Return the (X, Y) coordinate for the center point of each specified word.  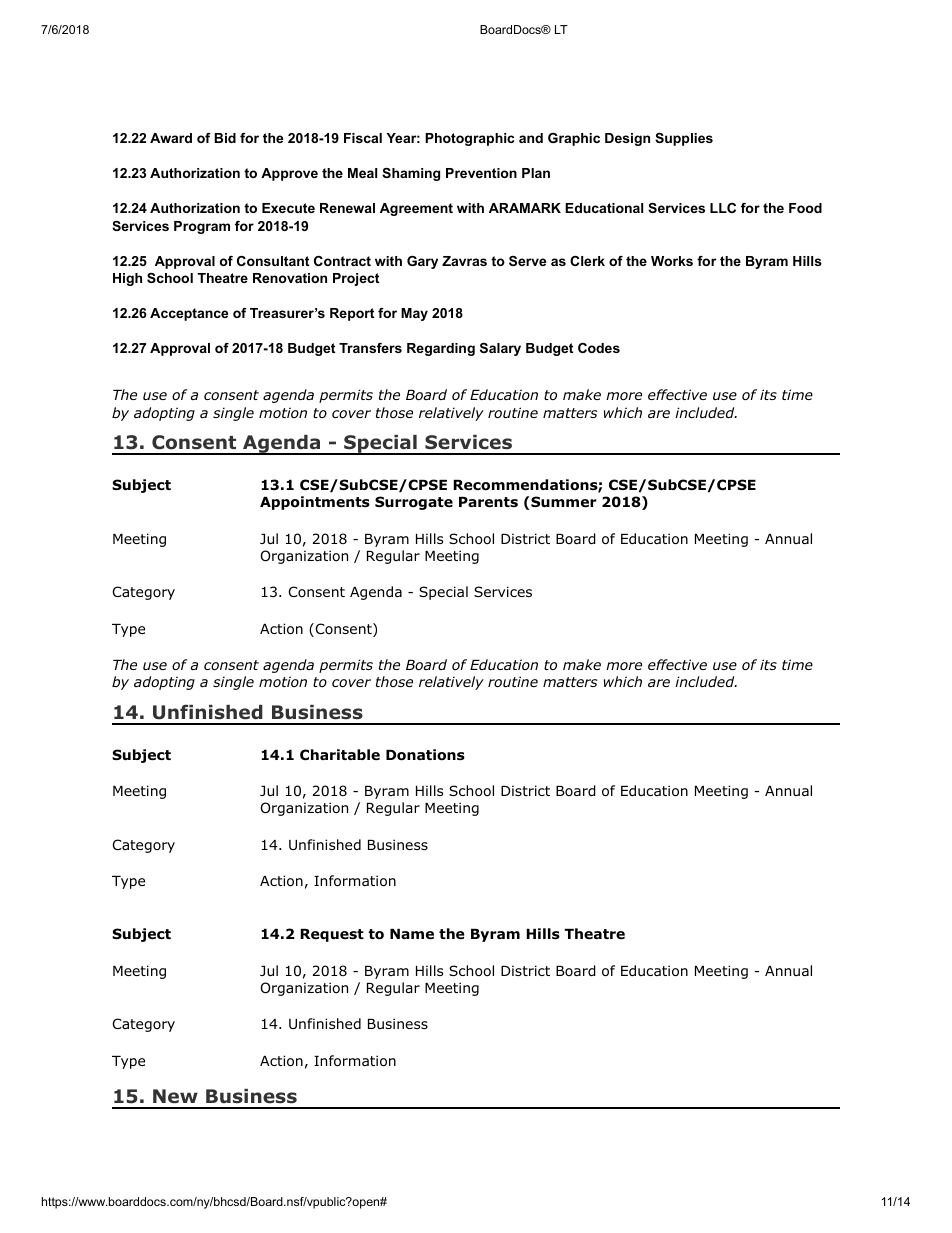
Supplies (684, 139)
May (414, 314)
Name (412, 934)
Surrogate (414, 503)
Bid (225, 138)
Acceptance (189, 314)
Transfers (370, 348)
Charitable (340, 755)
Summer (563, 503)
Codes (599, 348)
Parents (488, 502)
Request (332, 935)
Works (672, 261)
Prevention (481, 173)
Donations (425, 755)
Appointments (315, 503)
